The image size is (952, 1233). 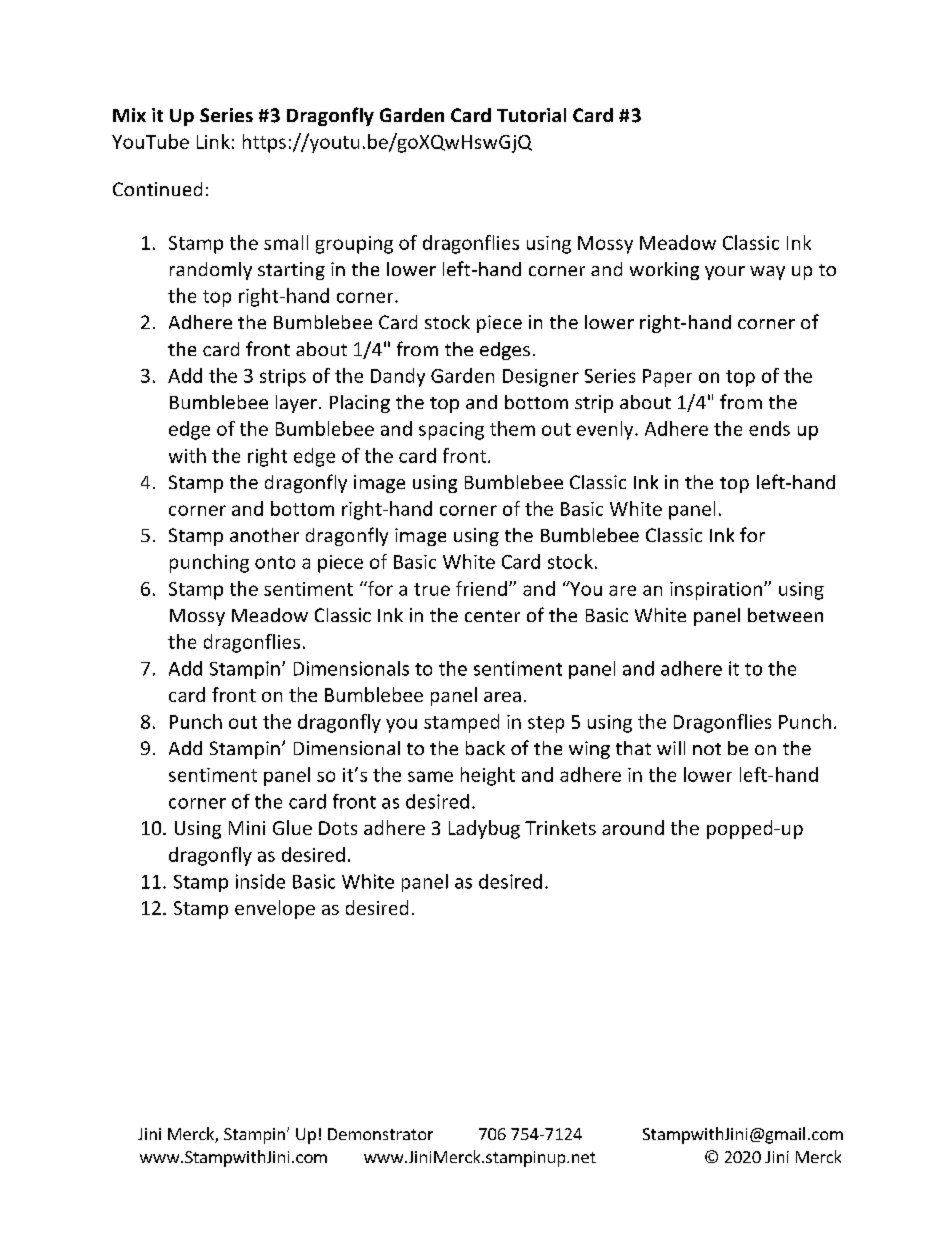 What do you see at coordinates (213, 141) in the image?
I see `Link` at bounding box center [213, 141].
